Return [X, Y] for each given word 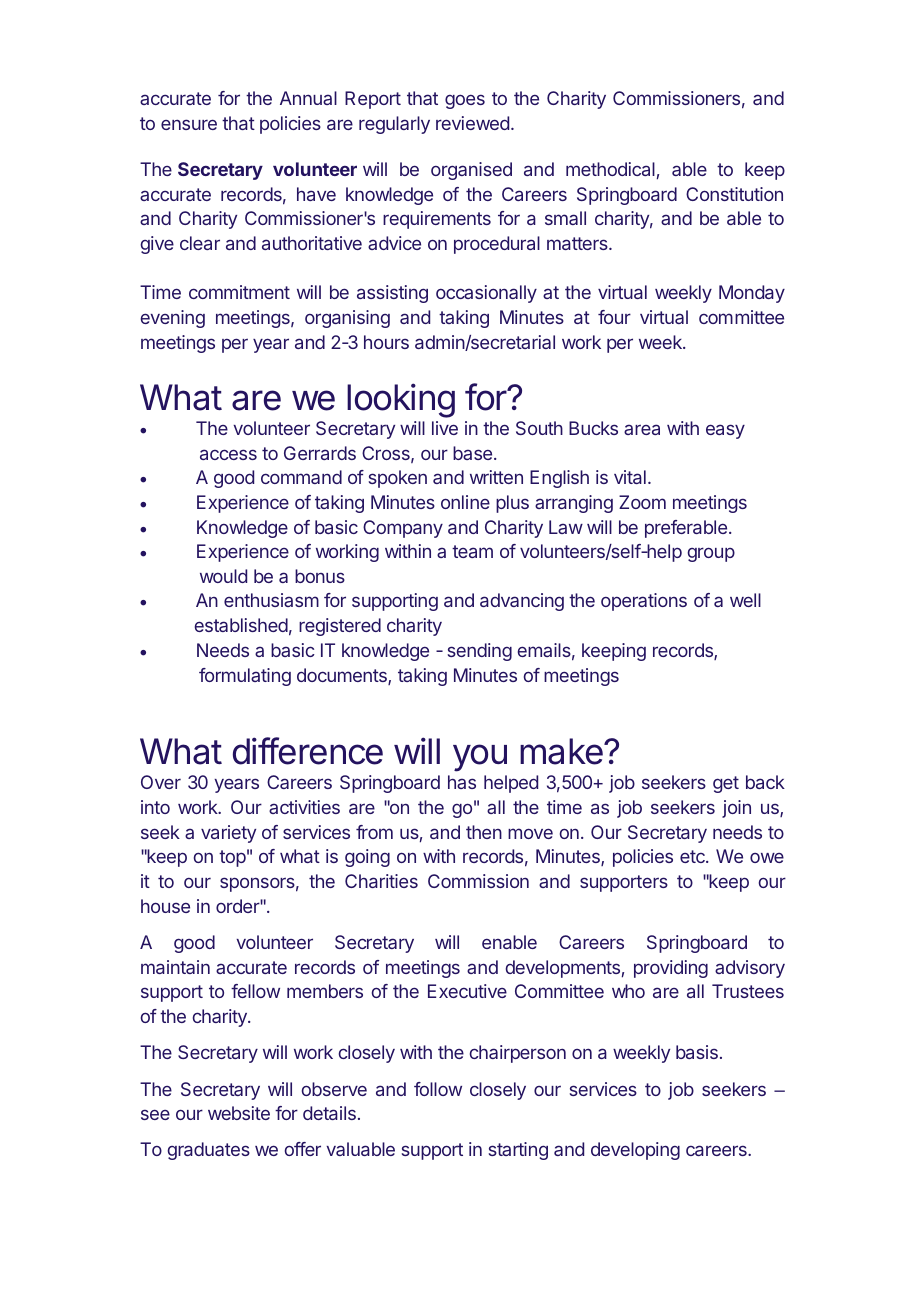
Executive [467, 991]
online [465, 502]
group [711, 554]
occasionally [486, 294]
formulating [245, 677]
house [165, 906]
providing [671, 969]
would [223, 576]
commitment [239, 292]
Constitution [734, 194]
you [480, 758]
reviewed [472, 123]
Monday [752, 294]
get [726, 784]
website [239, 1113]
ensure [189, 124]
